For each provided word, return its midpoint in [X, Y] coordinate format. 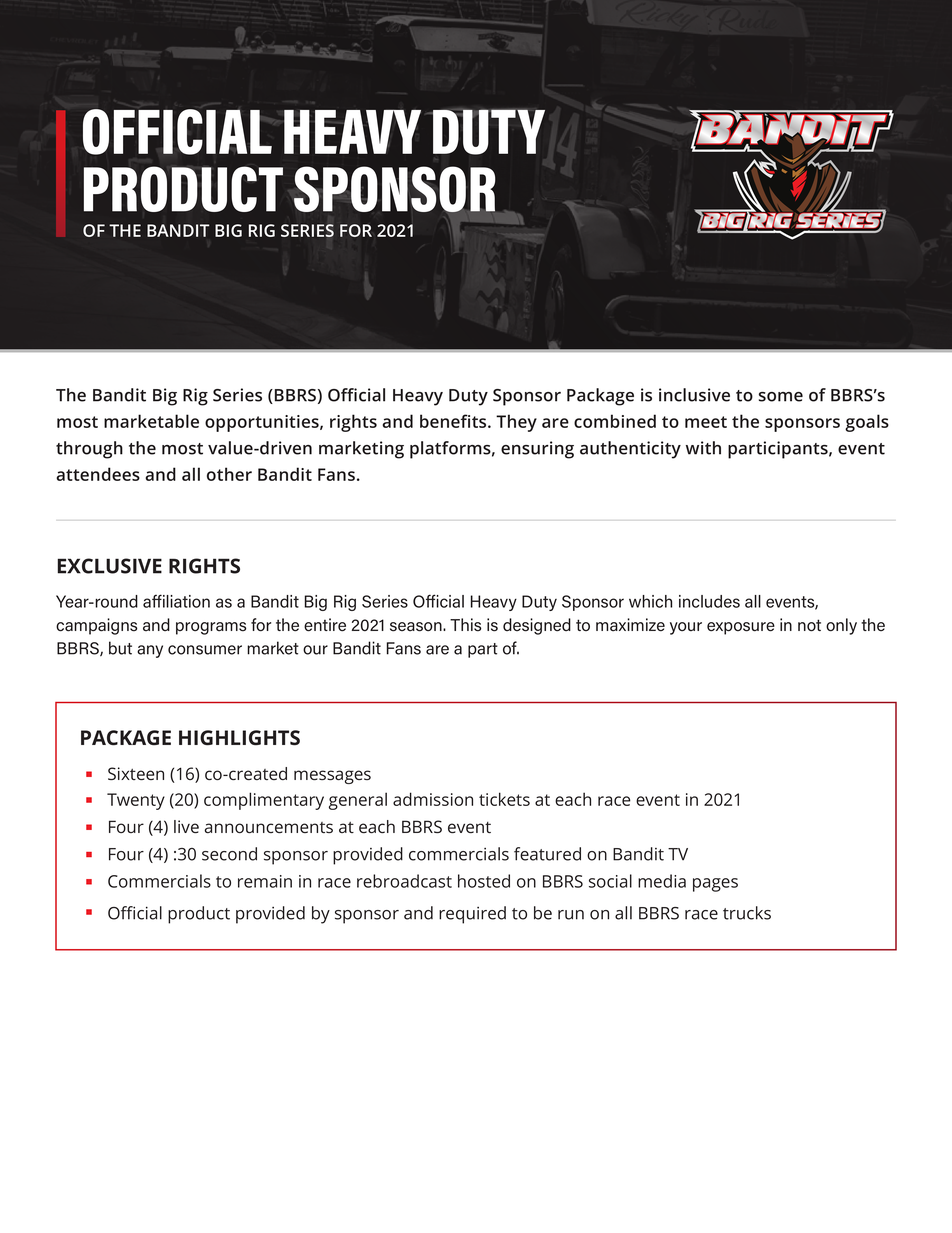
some [781, 397]
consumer [205, 650]
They [516, 423]
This [465, 625]
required [472, 915]
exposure [741, 628]
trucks [747, 913]
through [89, 450]
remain [265, 881]
